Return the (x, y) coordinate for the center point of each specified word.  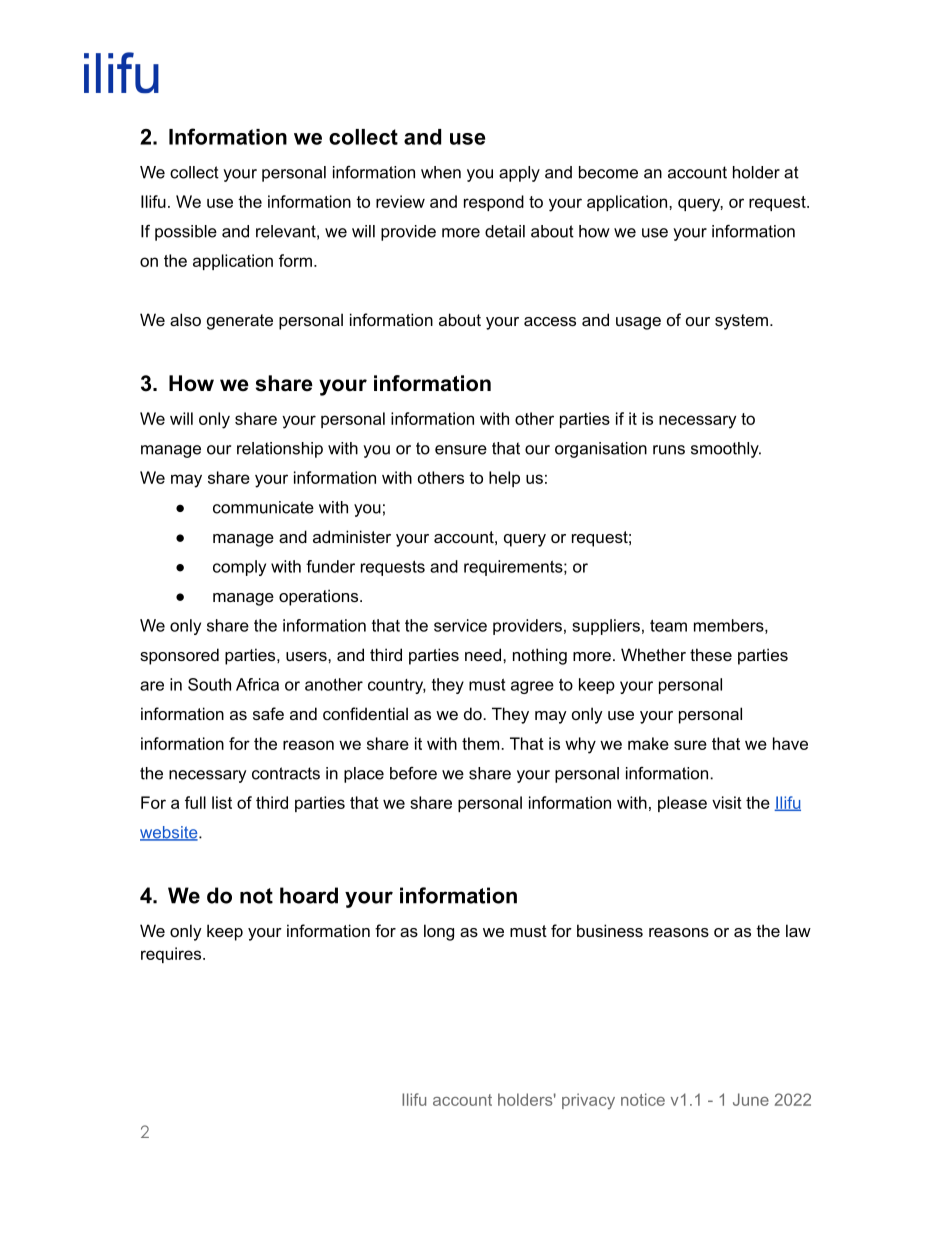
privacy (588, 1101)
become (608, 172)
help (504, 479)
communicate (263, 507)
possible (186, 233)
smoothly (726, 450)
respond (494, 203)
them (482, 743)
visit (727, 802)
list (222, 802)
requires (172, 955)
